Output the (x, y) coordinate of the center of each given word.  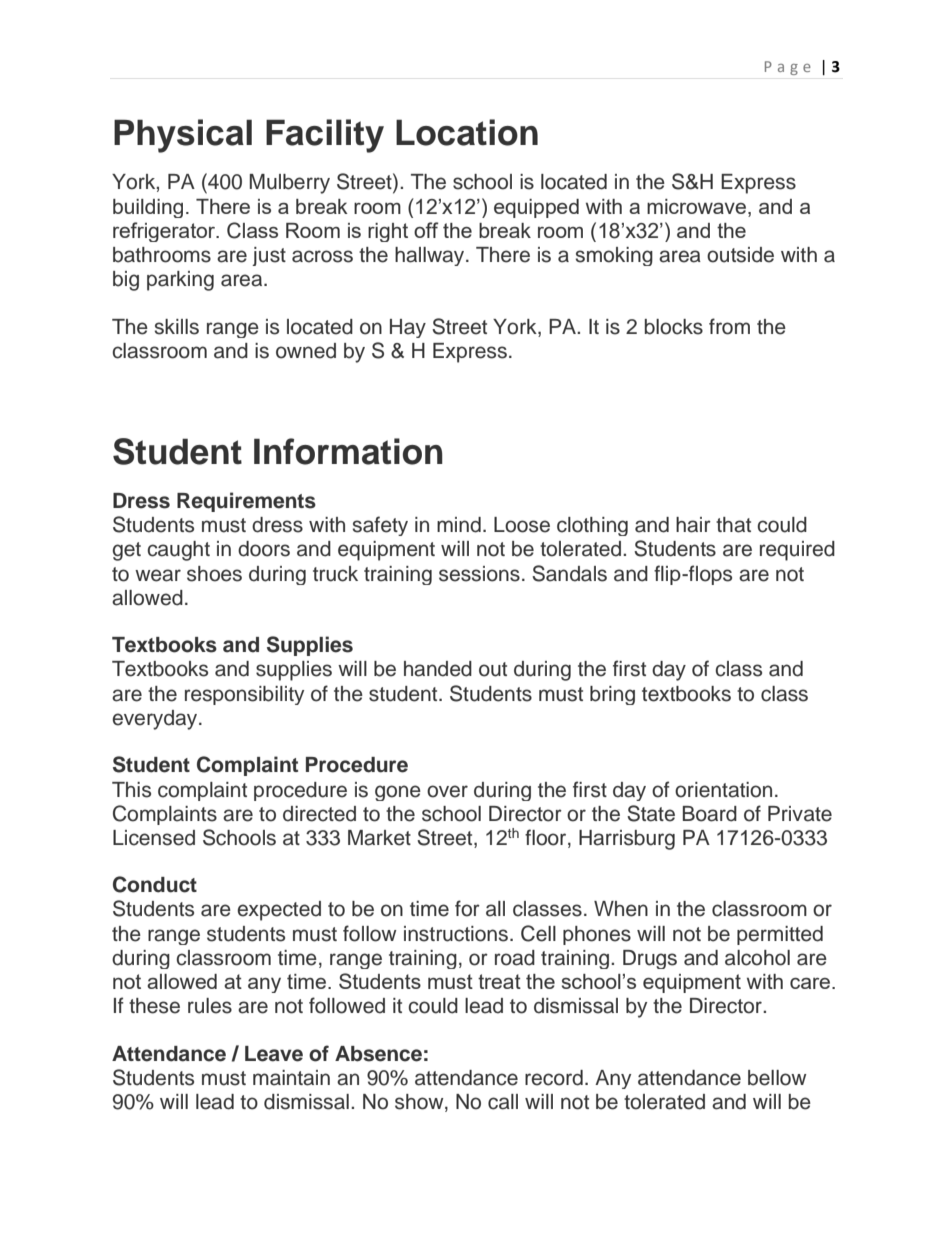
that (733, 525)
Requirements (246, 502)
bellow (777, 1078)
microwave (698, 206)
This (131, 790)
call (503, 1102)
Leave (274, 1054)
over (447, 791)
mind (459, 525)
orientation (723, 790)
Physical (183, 136)
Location (467, 132)
